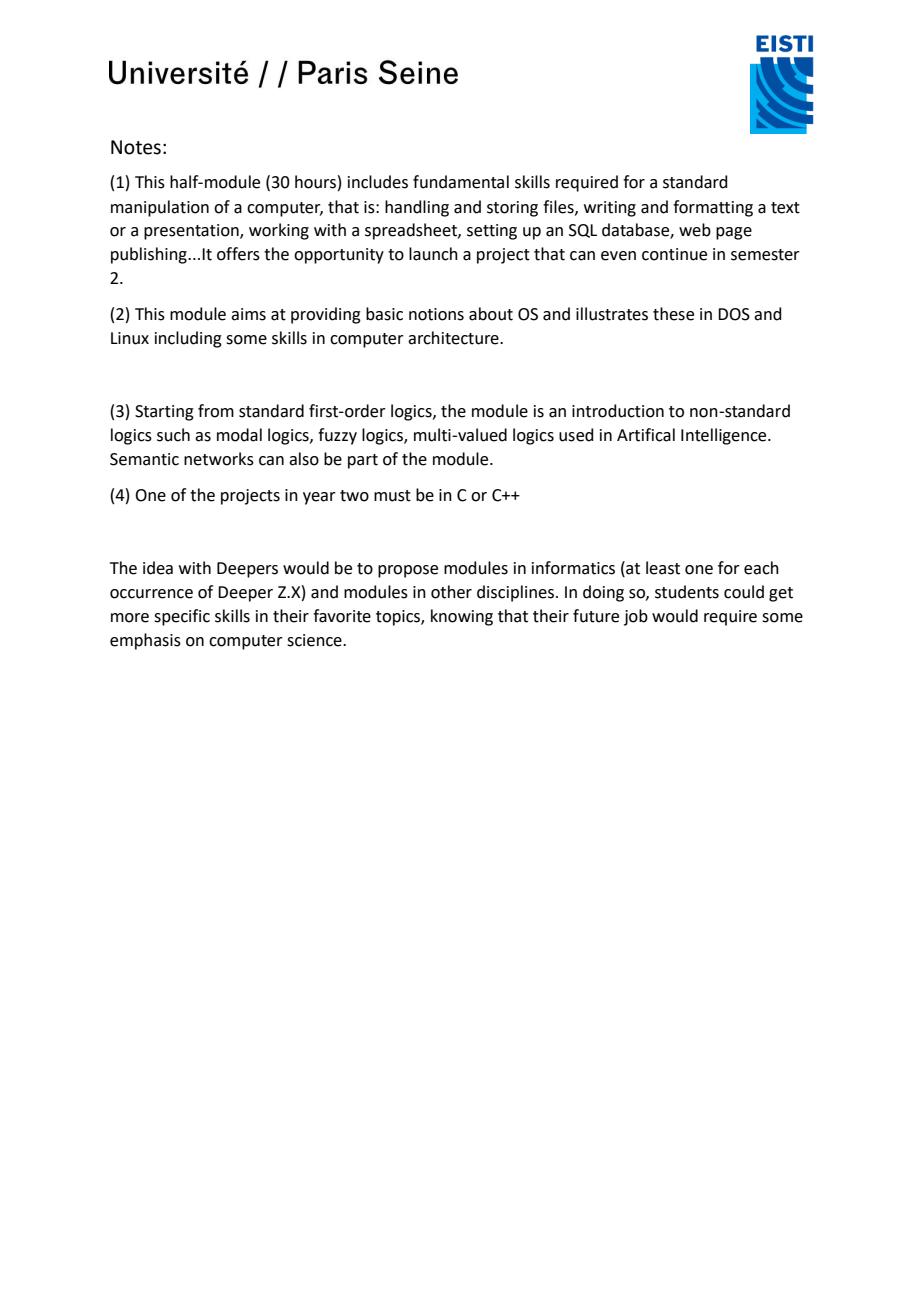 The height and width of the document is (1308, 924). I want to click on least, so click(663, 568).
